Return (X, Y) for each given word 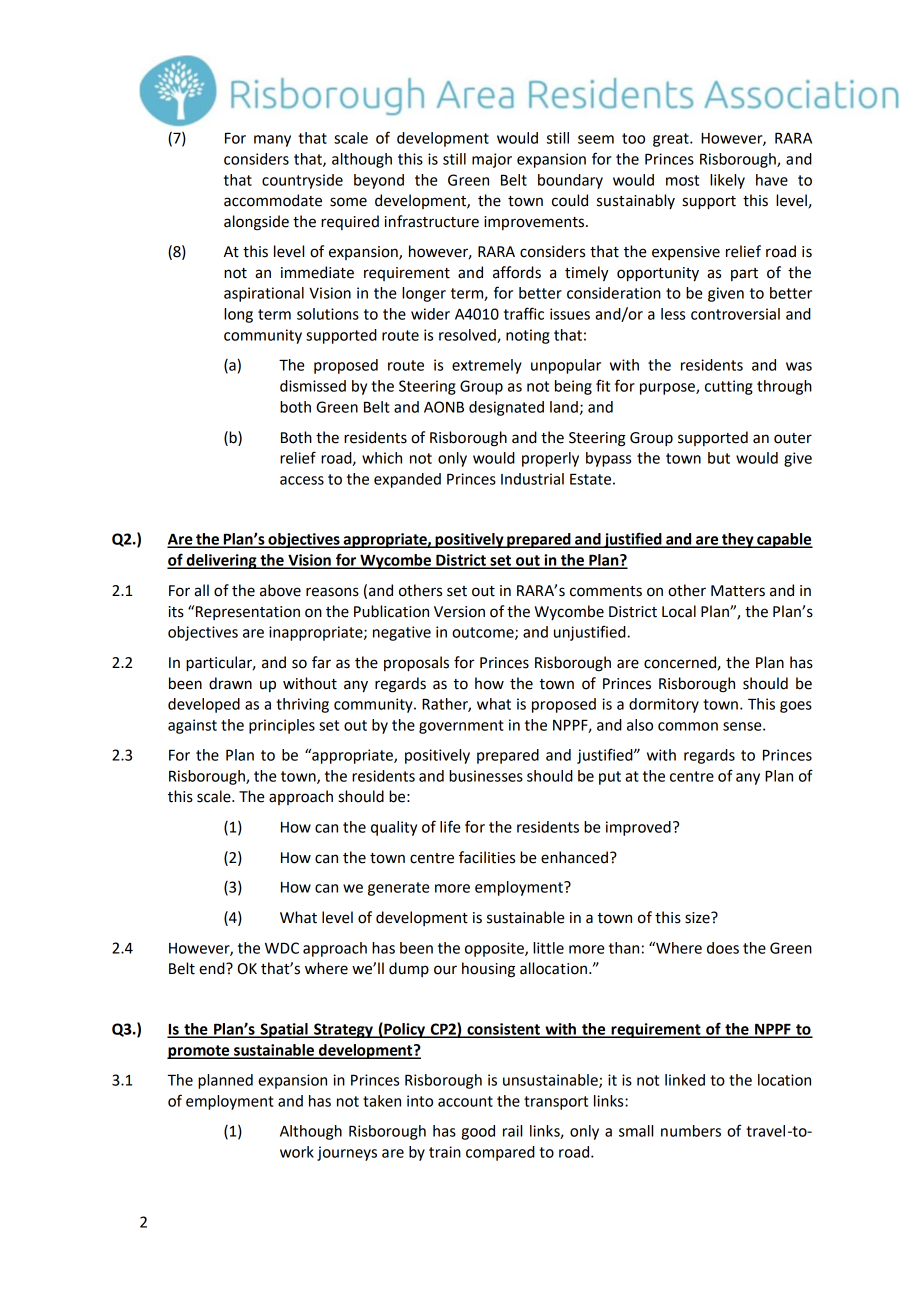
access (302, 480)
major (492, 160)
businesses (486, 776)
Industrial (532, 479)
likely (727, 181)
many (272, 141)
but (719, 458)
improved (638, 828)
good (478, 1132)
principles (282, 726)
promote (199, 1052)
